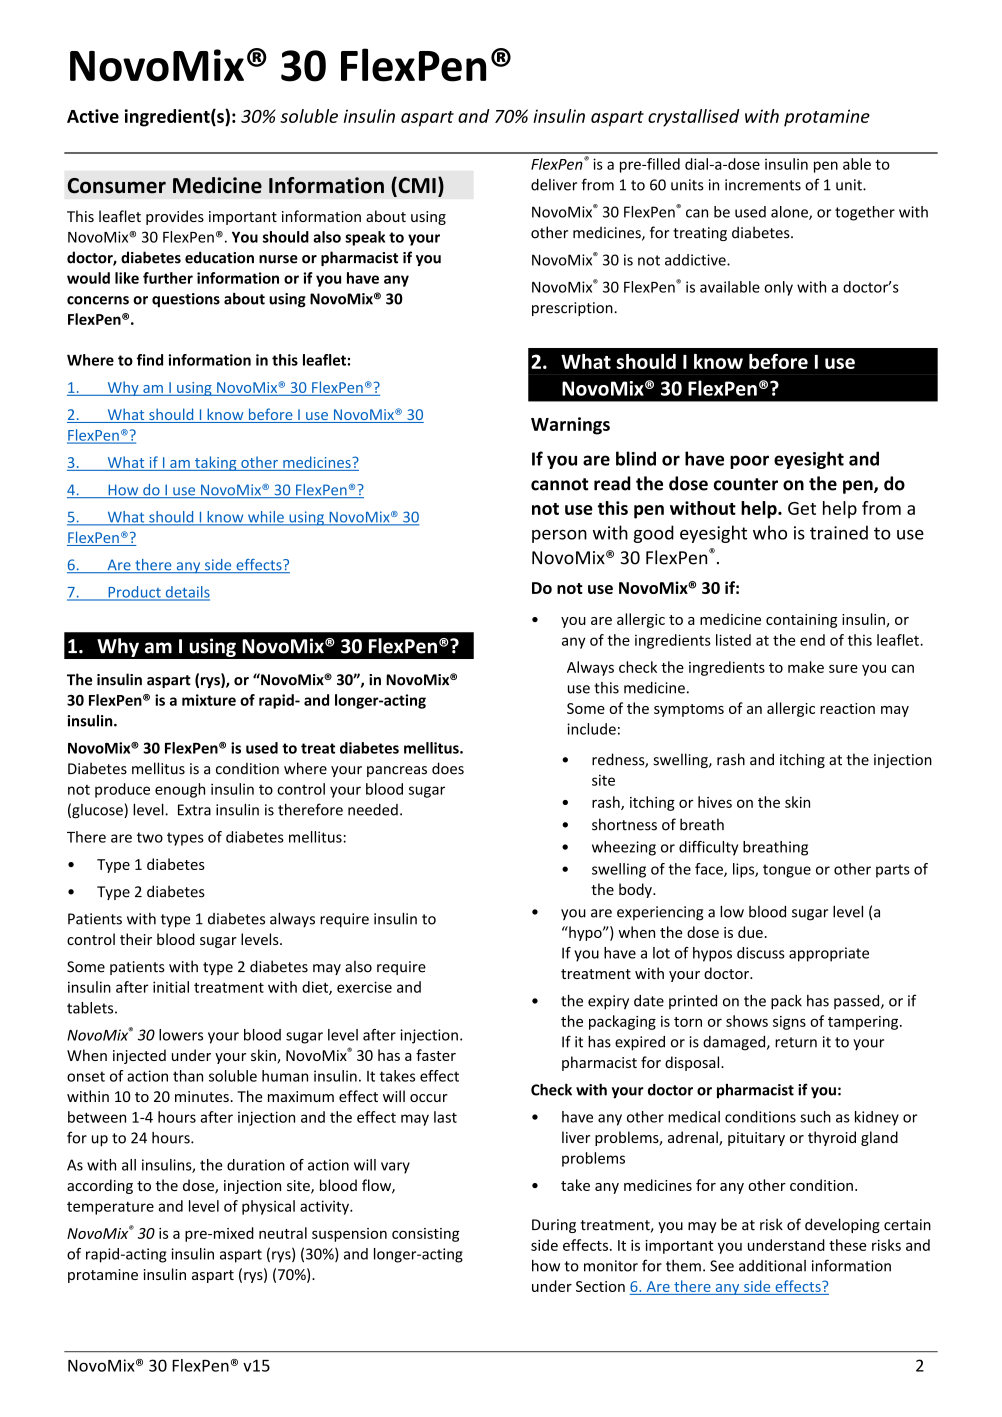  What do you see at coordinates (186, 593) in the page?
I see `details` at bounding box center [186, 593].
